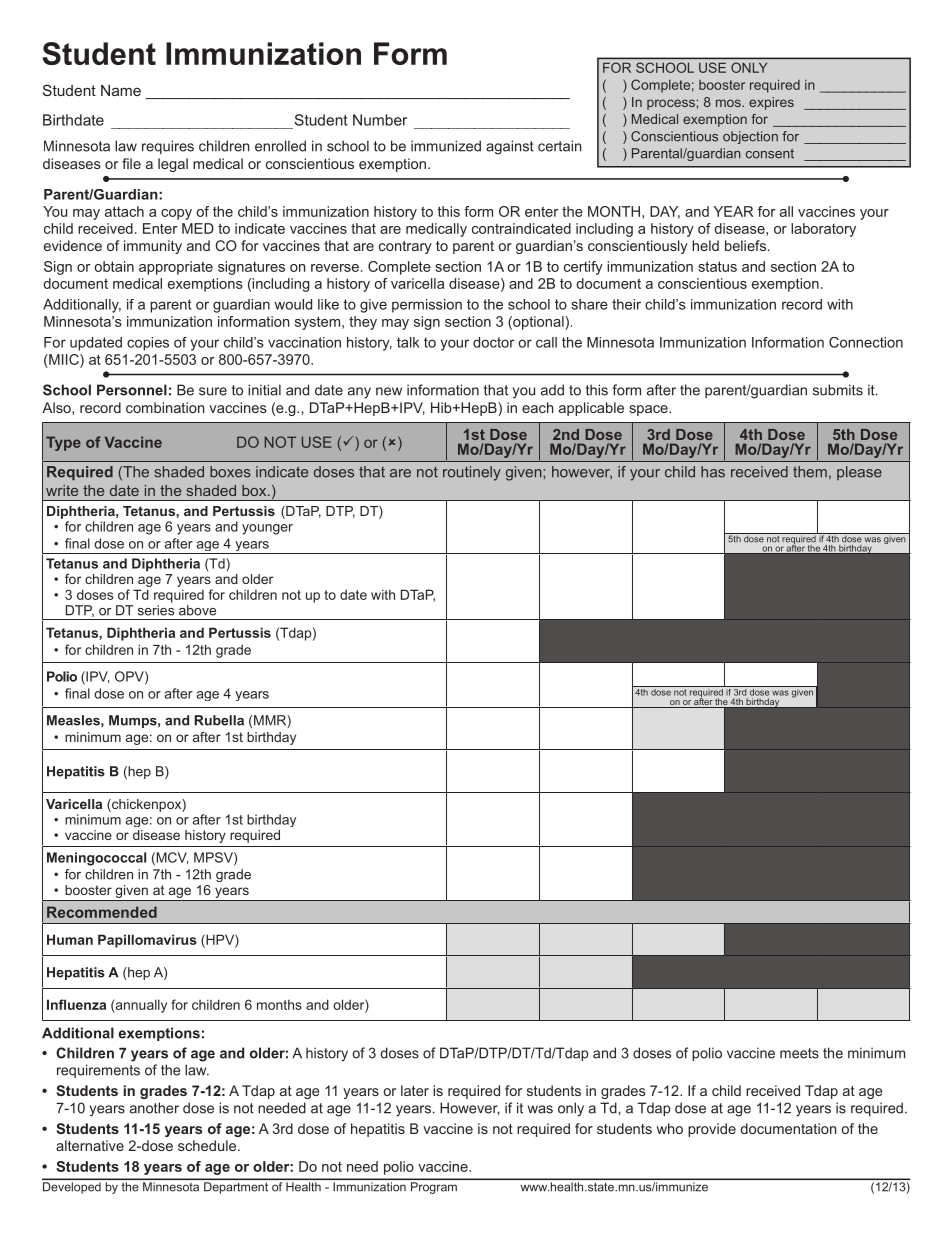 This screenshot has width=952, height=1233. Describe the element at coordinates (154, 1108) in the screenshot. I see `another` at that location.
